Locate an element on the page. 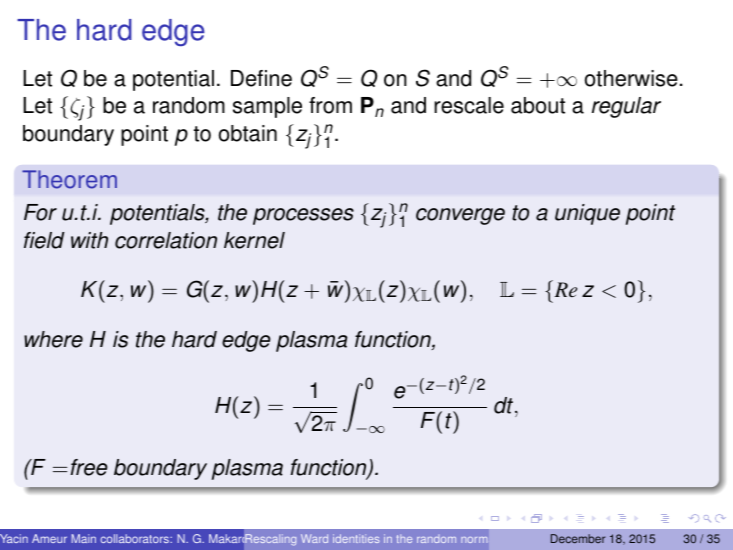 This page has height=550, width=733. unique is located at coordinates (587, 214).
